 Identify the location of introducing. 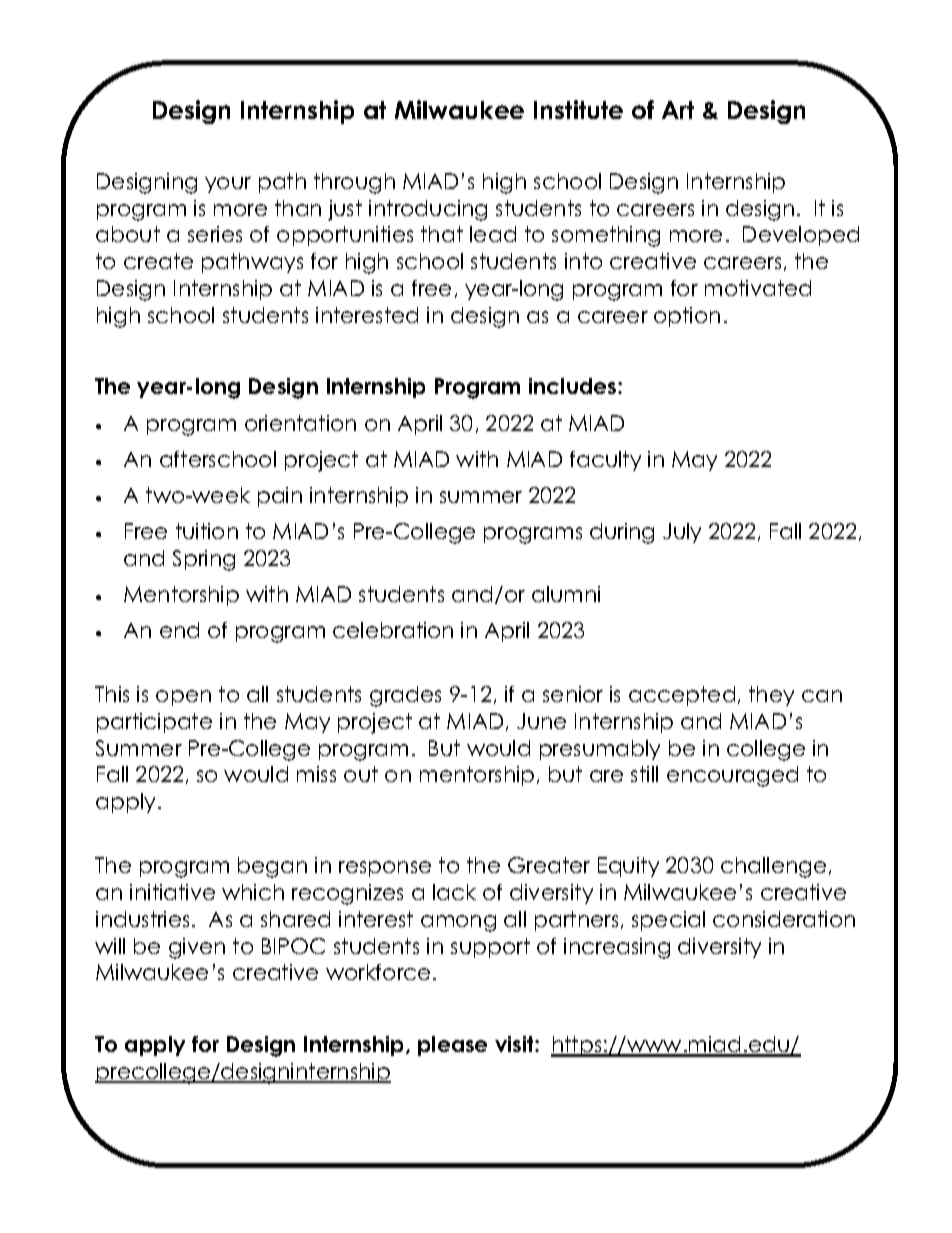
(428, 210).
